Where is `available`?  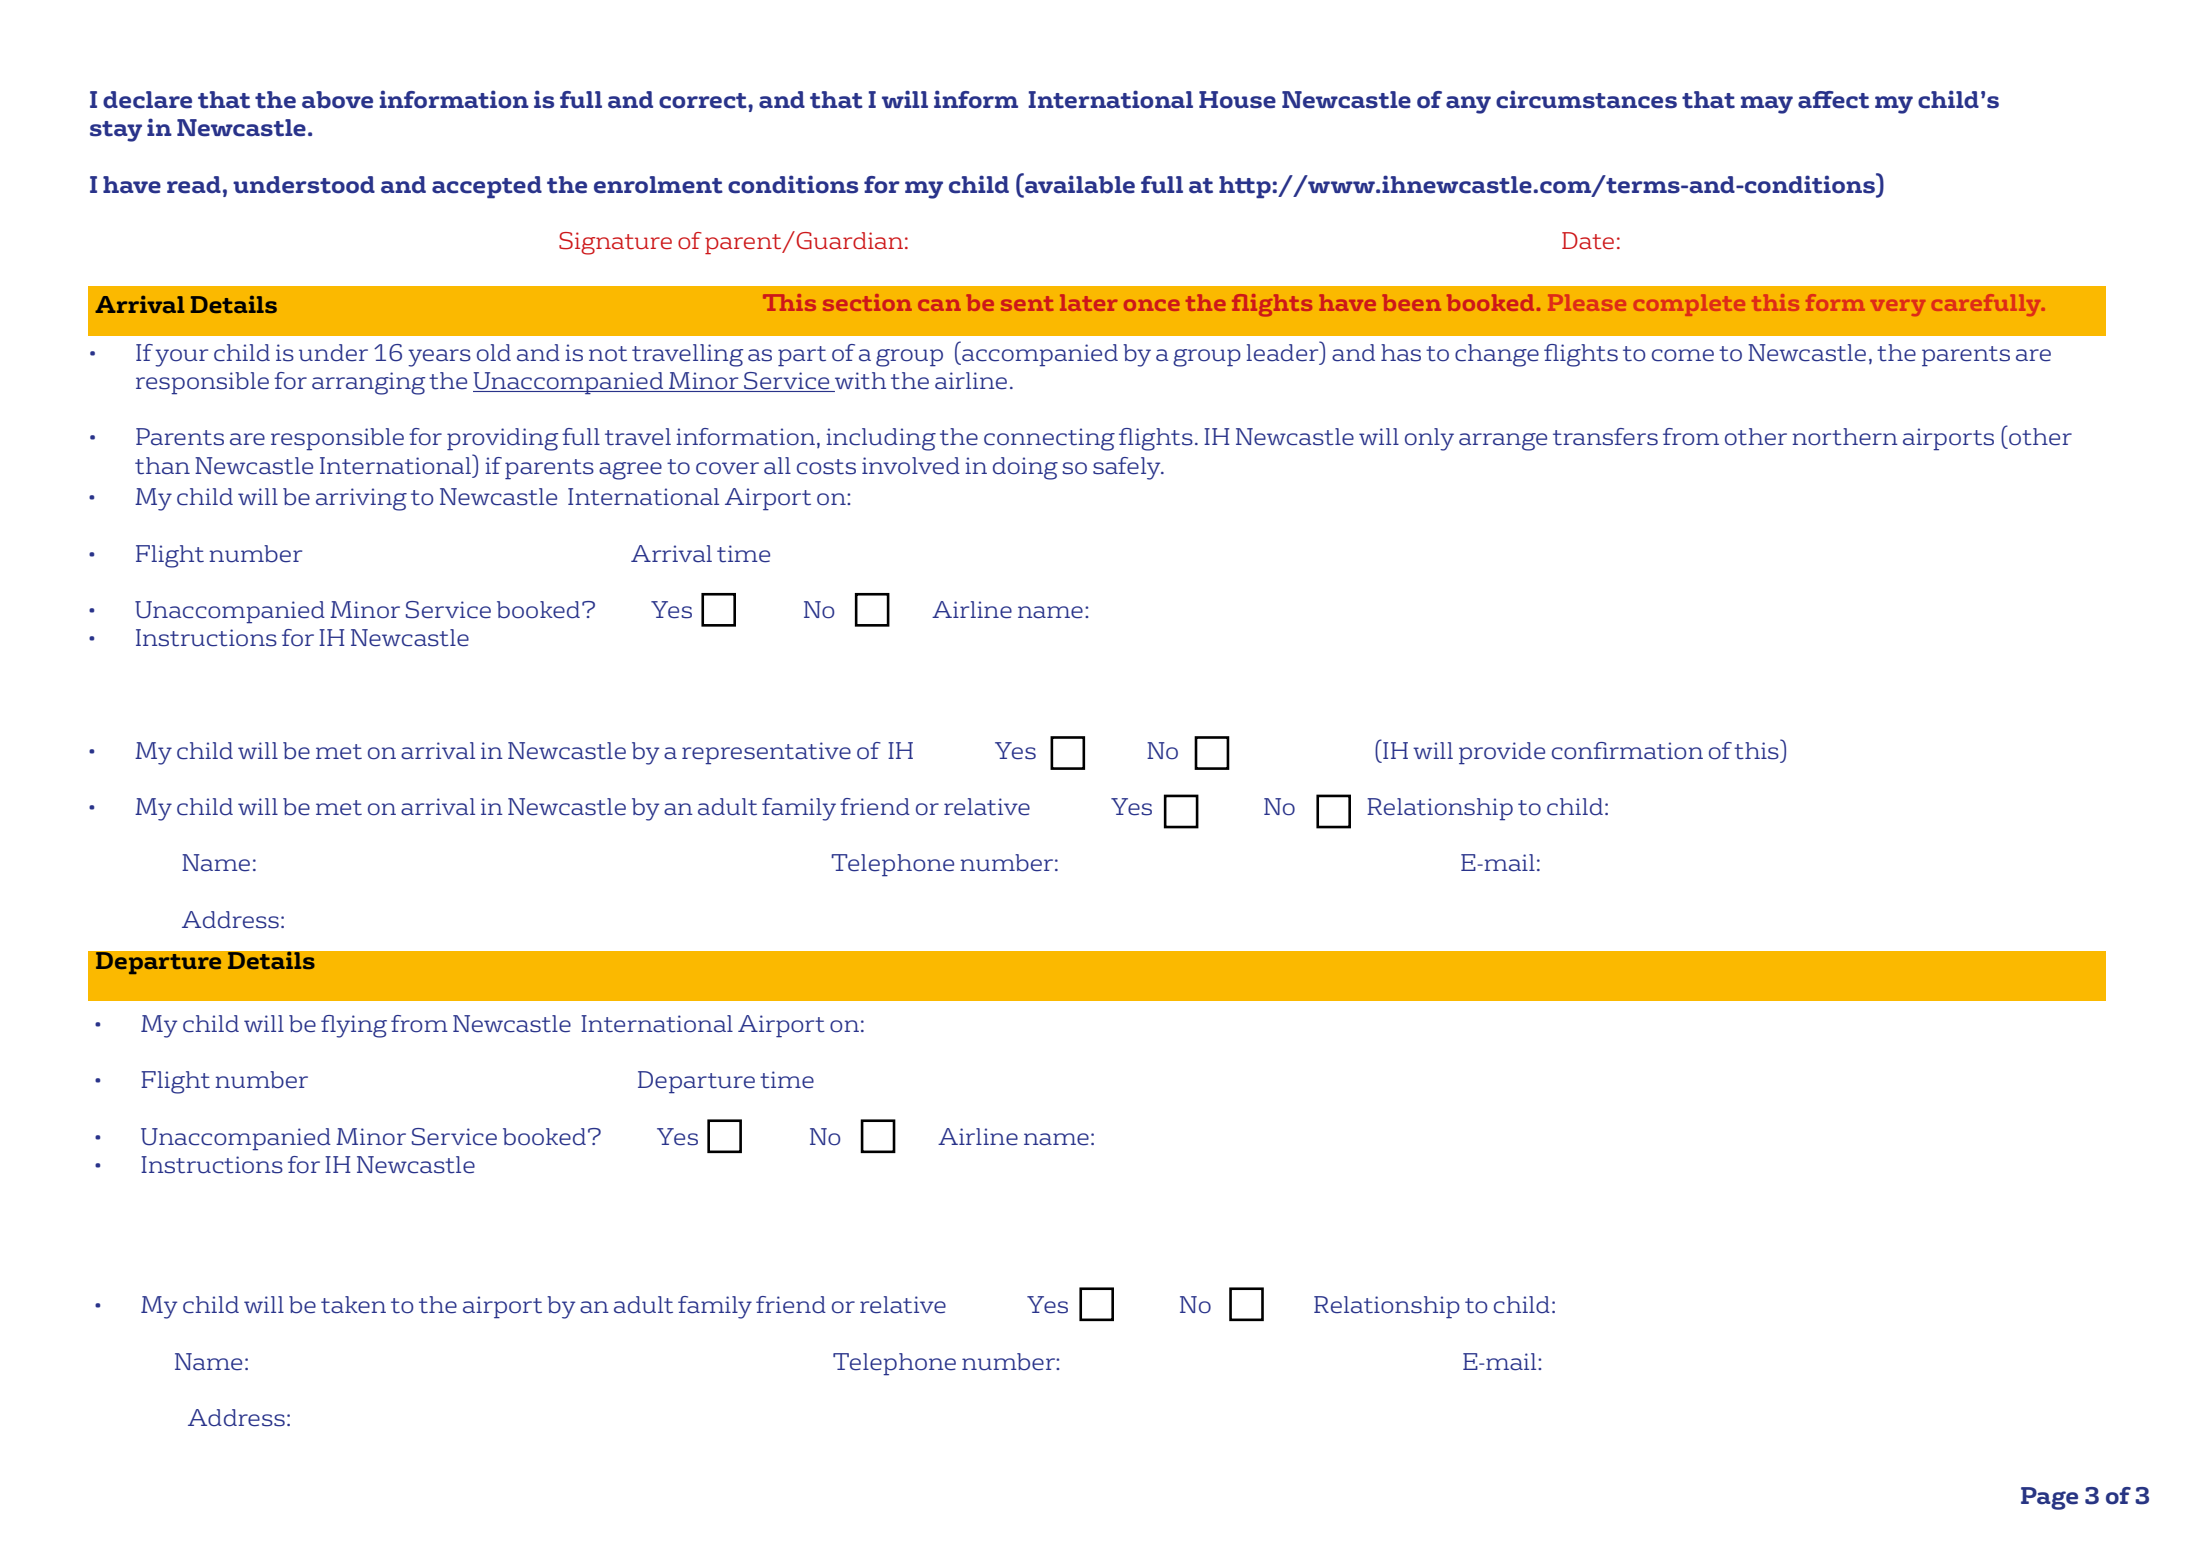
available is located at coordinates (1079, 183).
